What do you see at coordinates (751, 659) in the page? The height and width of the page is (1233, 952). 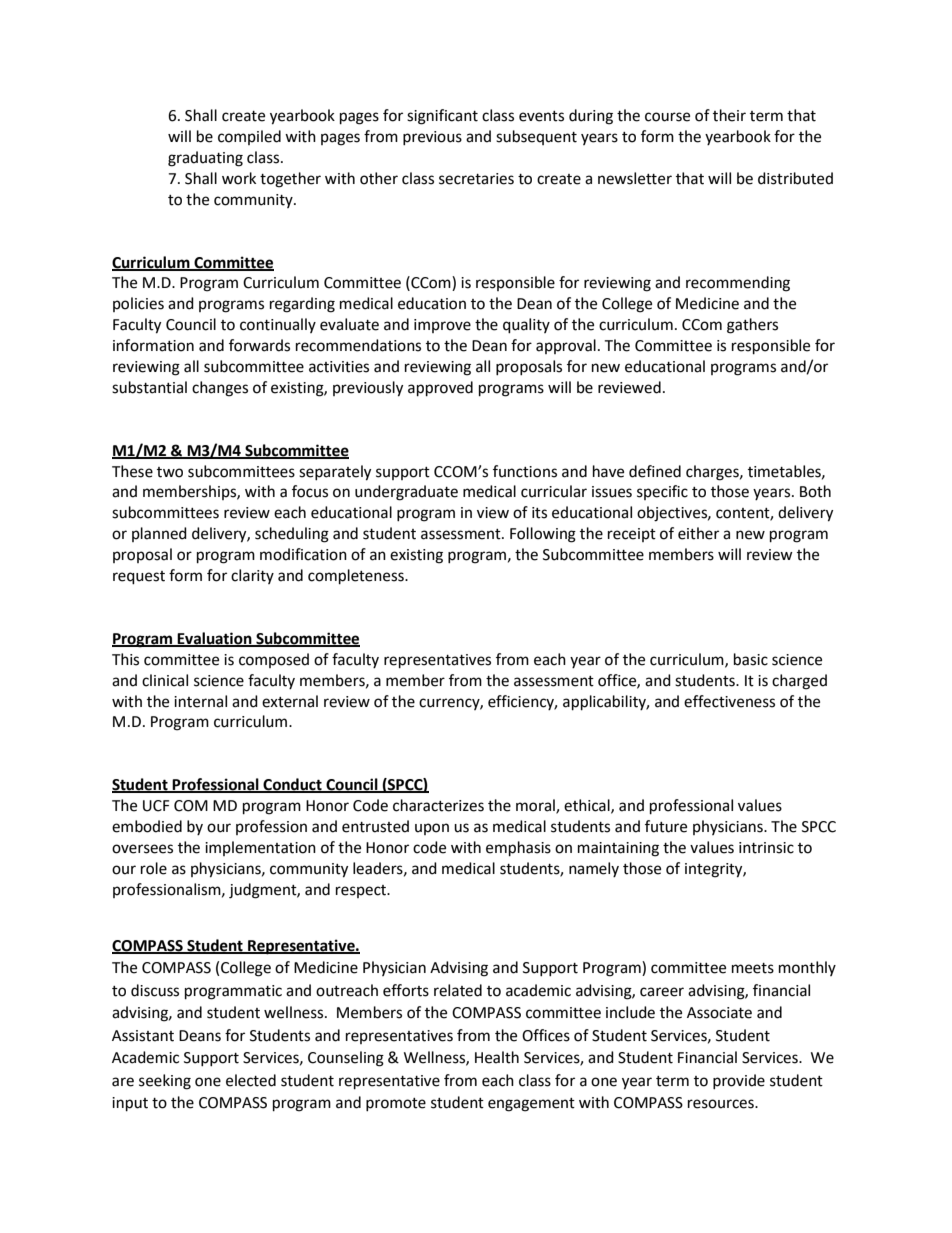 I see `basic` at bounding box center [751, 659].
